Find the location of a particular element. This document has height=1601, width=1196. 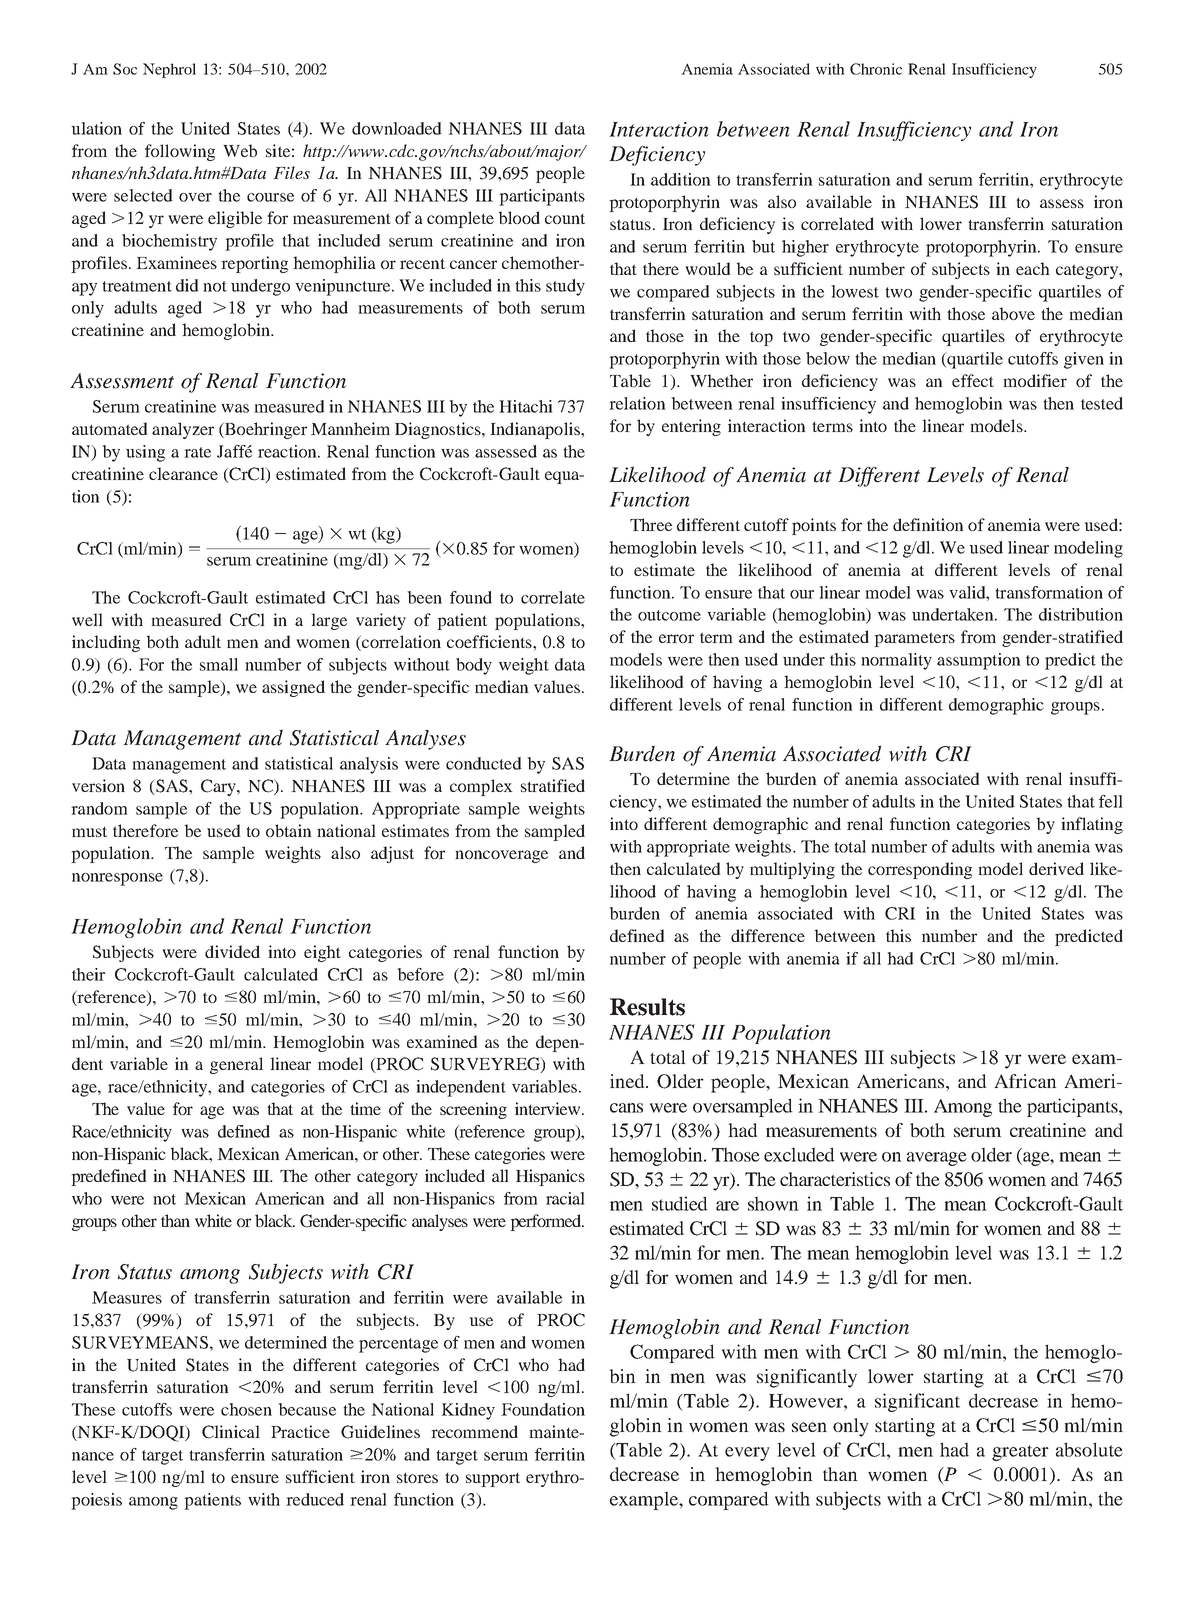

rate is located at coordinates (197, 452).
